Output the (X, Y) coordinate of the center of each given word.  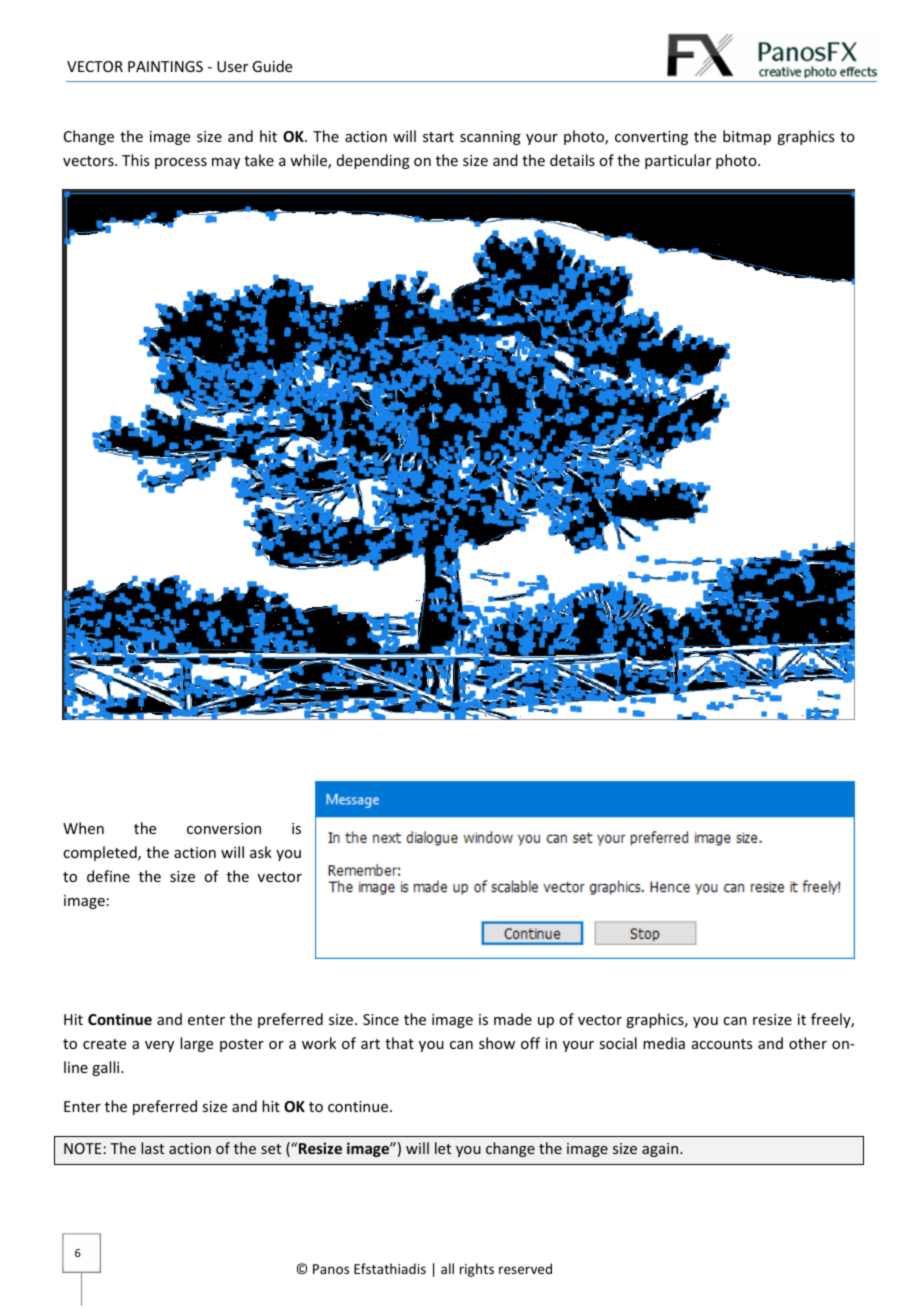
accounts (722, 1044)
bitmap (747, 137)
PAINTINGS (165, 66)
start (438, 137)
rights (477, 1270)
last (152, 1148)
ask (261, 852)
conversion (224, 828)
